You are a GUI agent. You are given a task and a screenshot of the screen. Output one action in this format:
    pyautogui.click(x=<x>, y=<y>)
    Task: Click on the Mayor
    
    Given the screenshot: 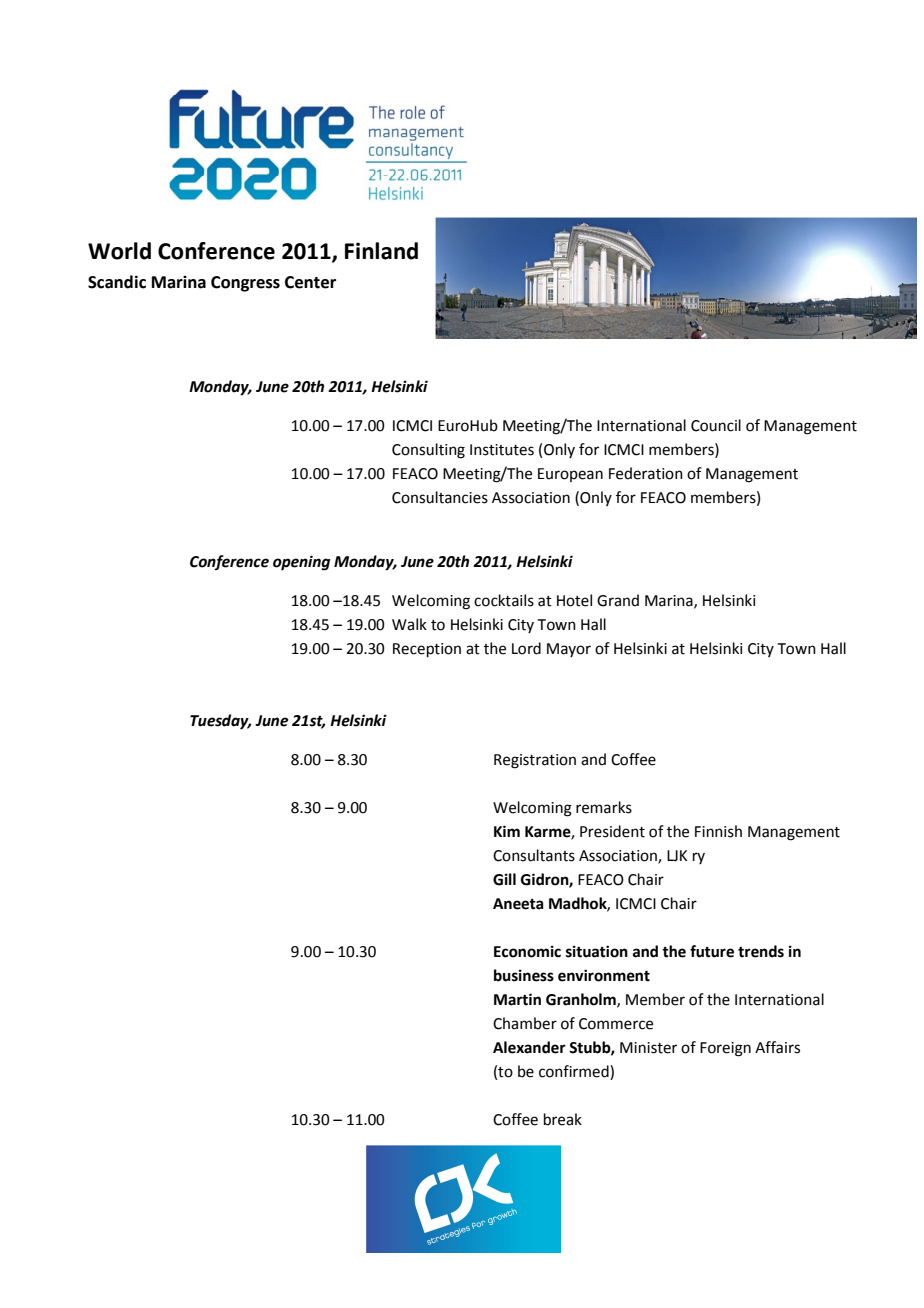 What is the action you would take?
    pyautogui.click(x=569, y=650)
